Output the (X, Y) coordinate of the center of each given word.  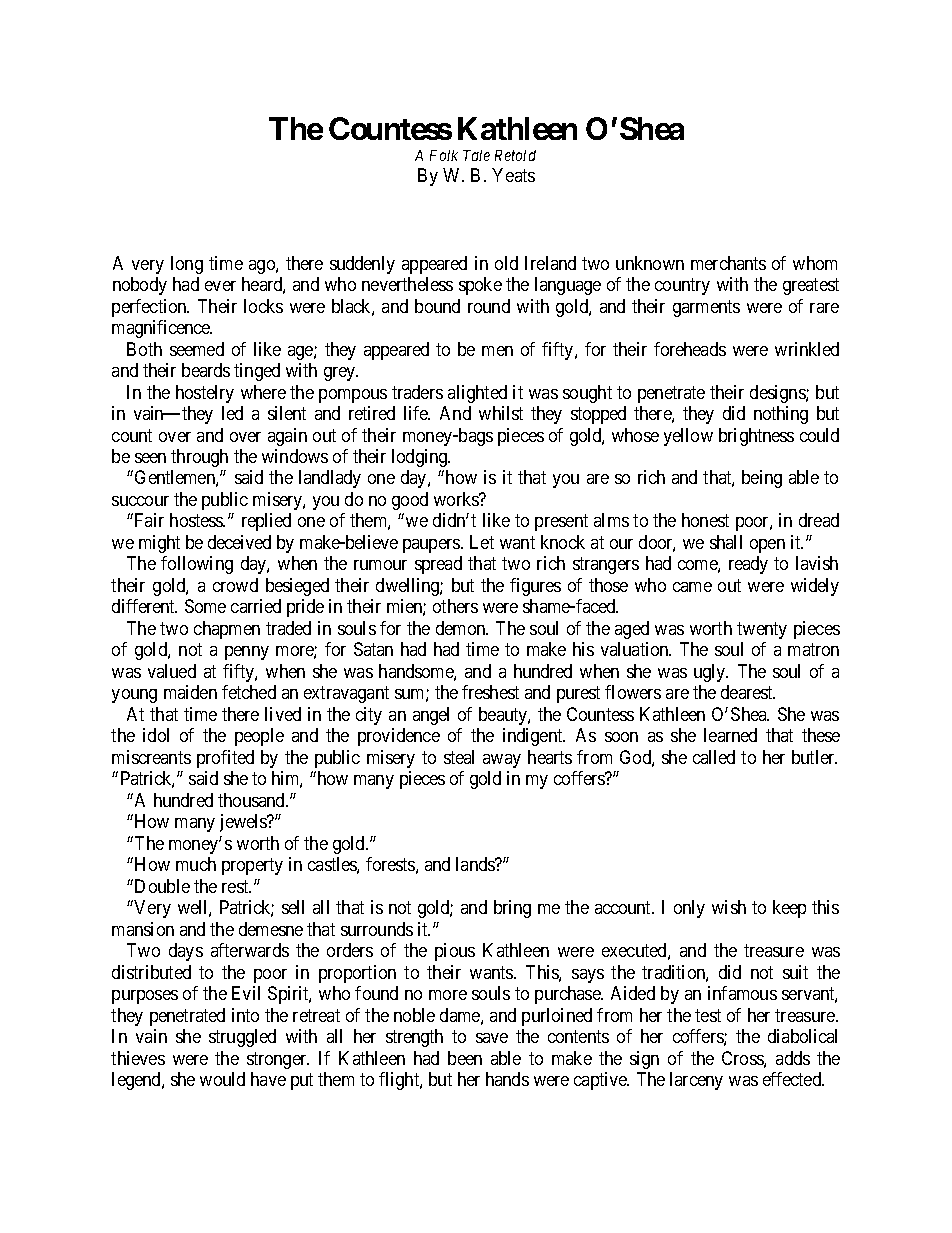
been (465, 1058)
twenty (762, 630)
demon (462, 628)
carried (256, 606)
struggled (242, 1038)
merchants (728, 263)
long (187, 265)
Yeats (513, 175)
